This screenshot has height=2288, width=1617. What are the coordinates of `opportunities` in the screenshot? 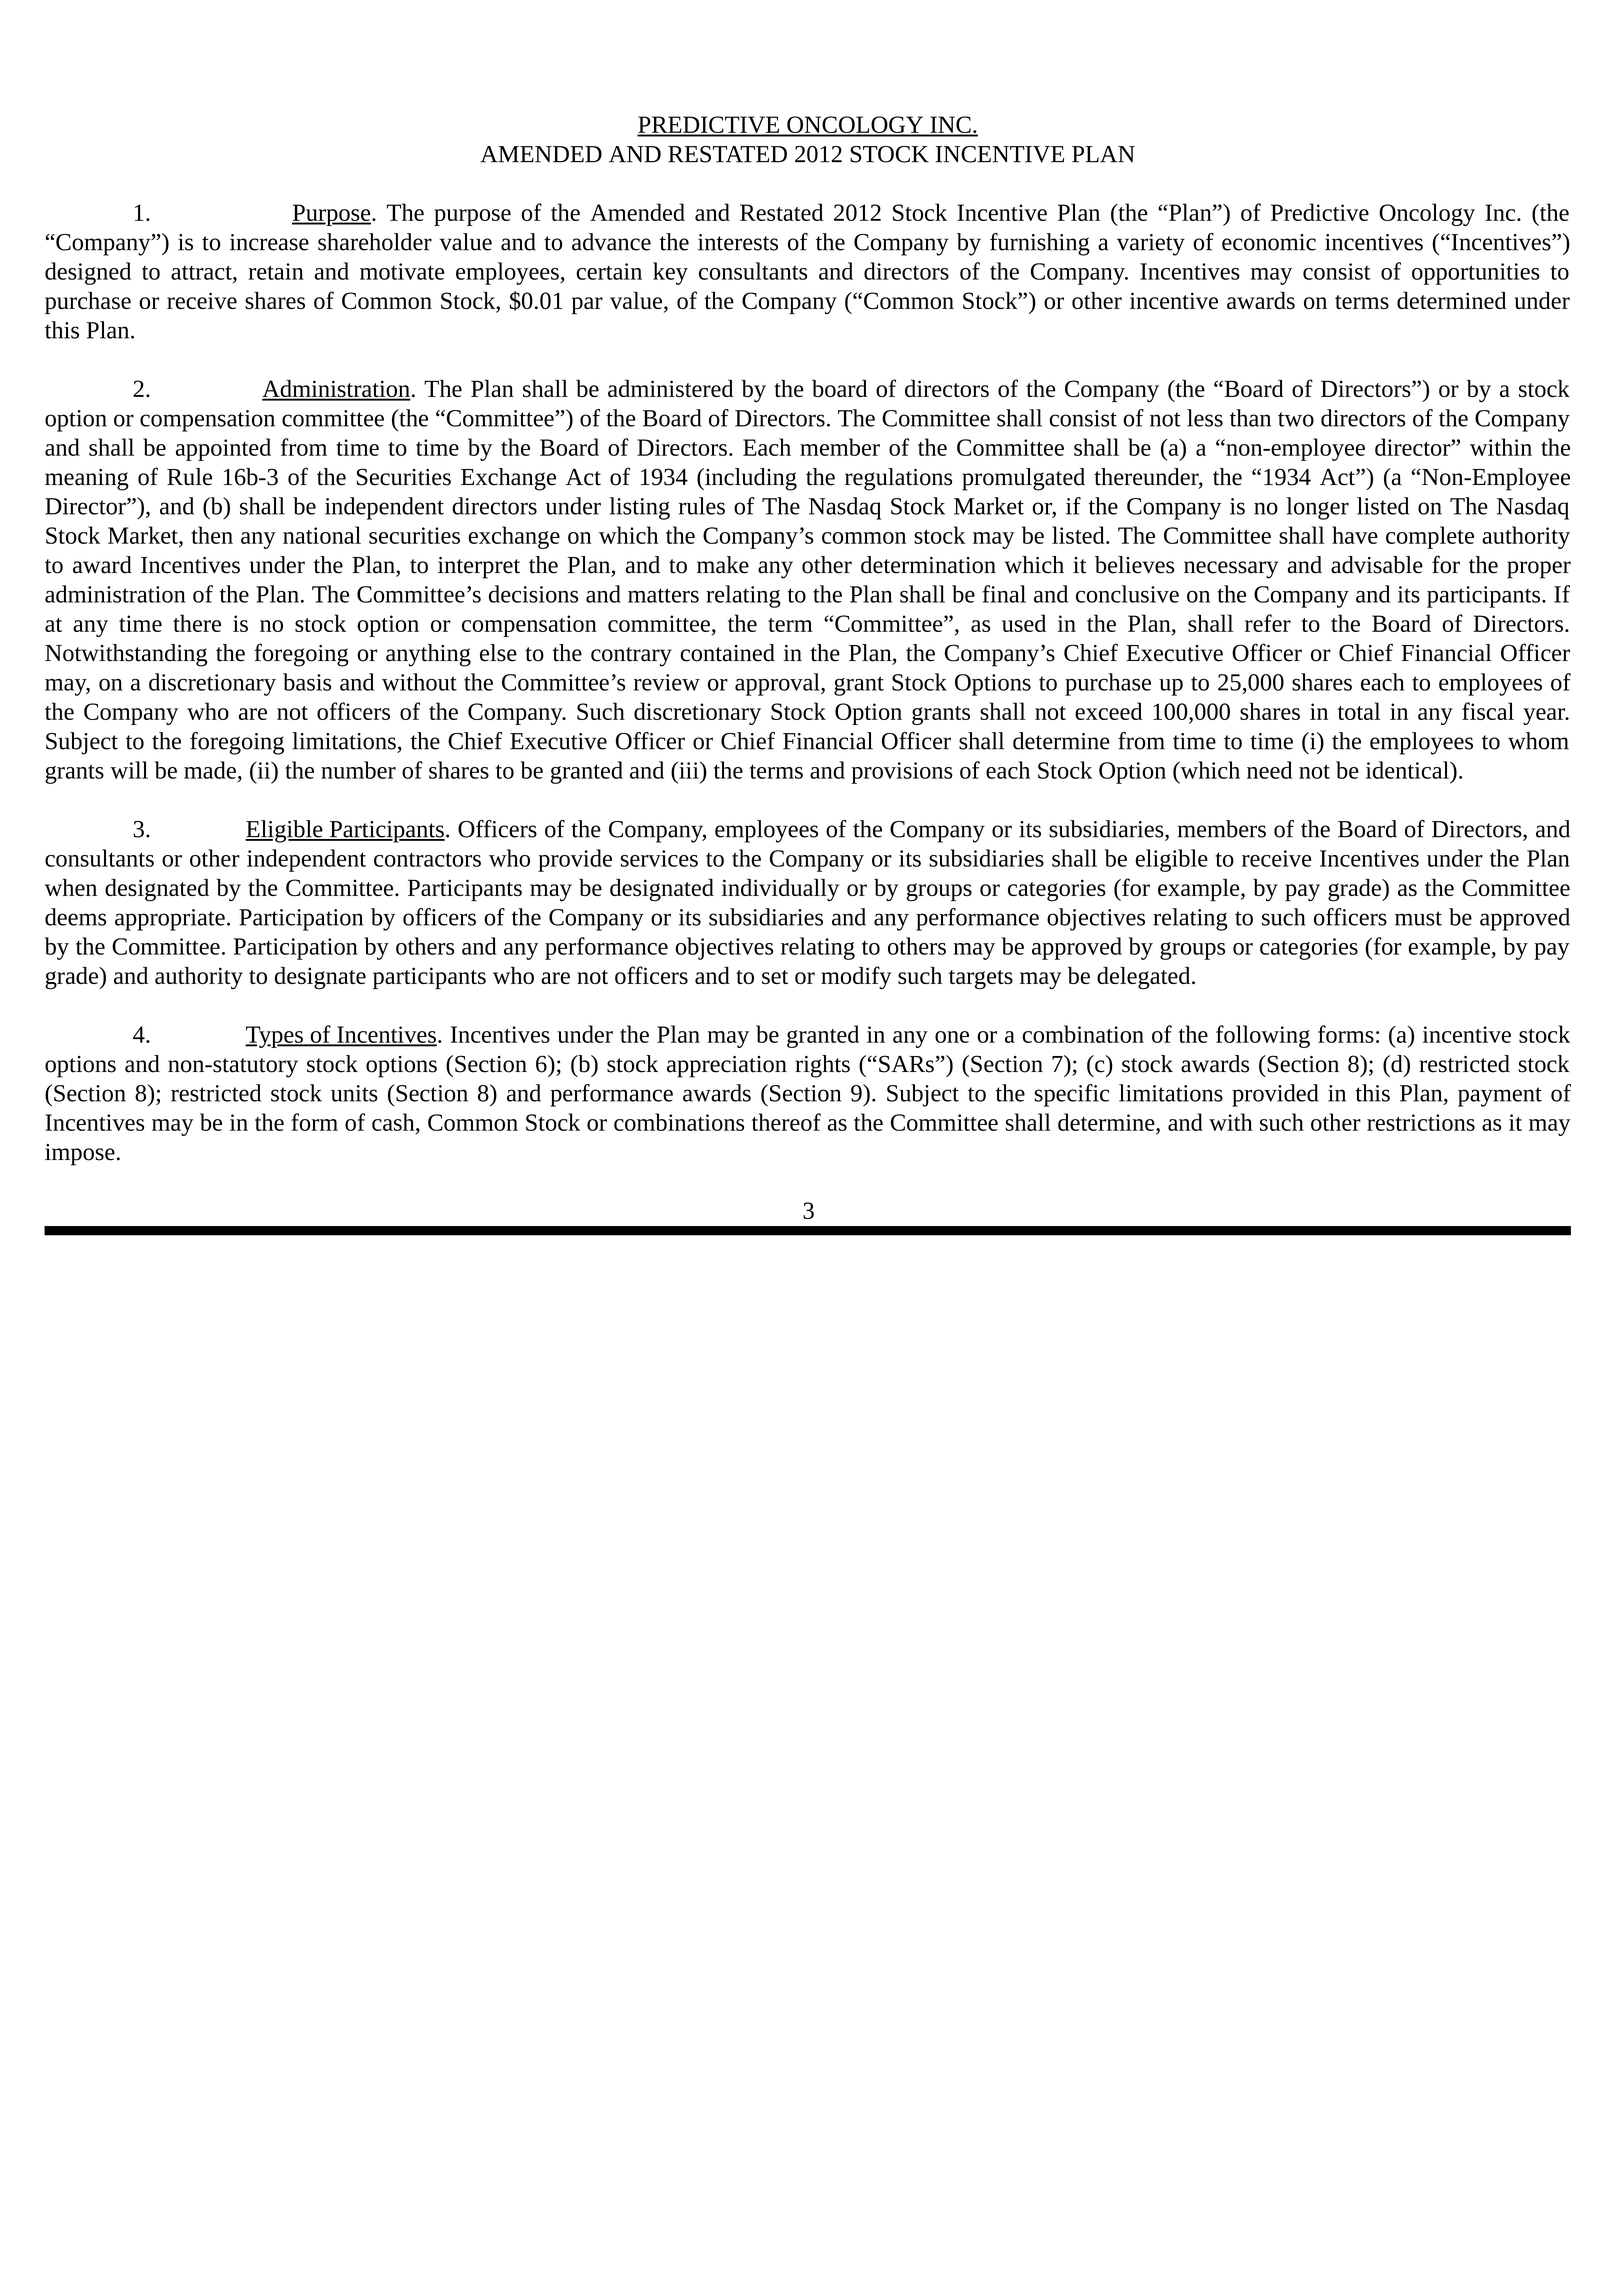 It's located at (1476, 274).
